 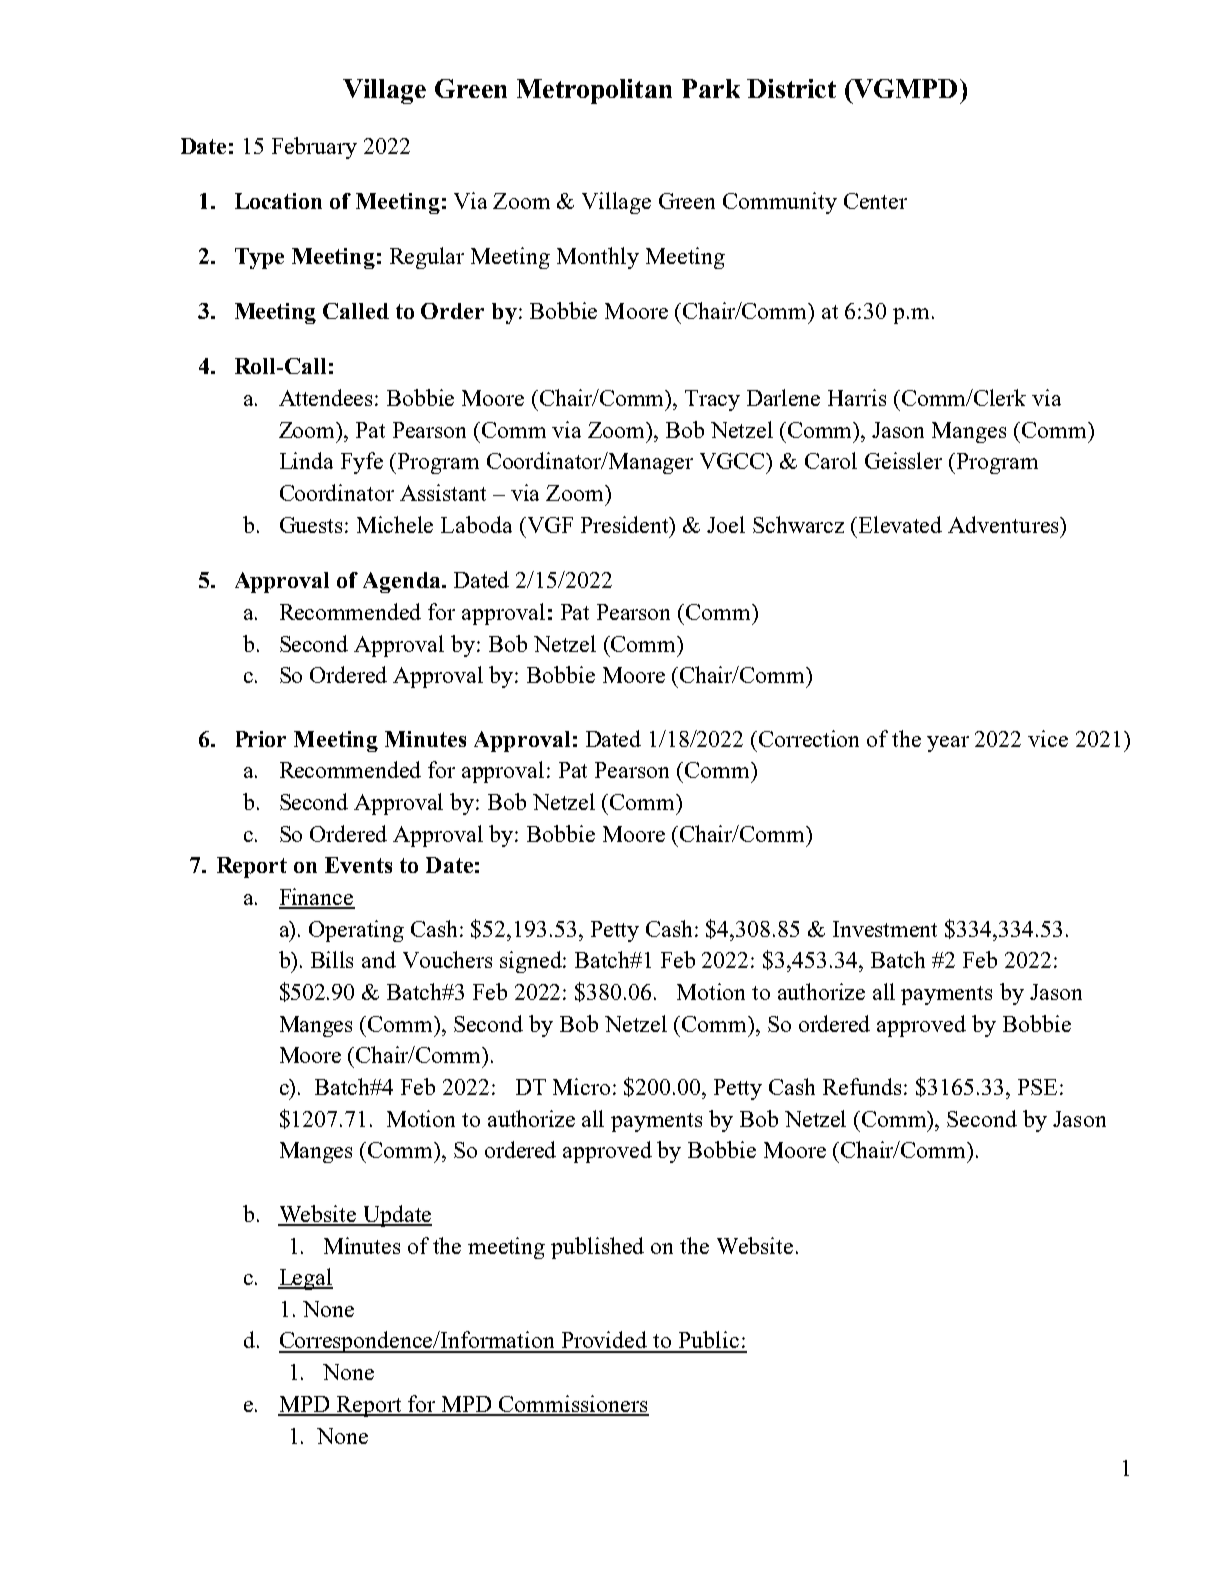 What do you see at coordinates (903, 460) in the image?
I see `Geissler` at bounding box center [903, 460].
